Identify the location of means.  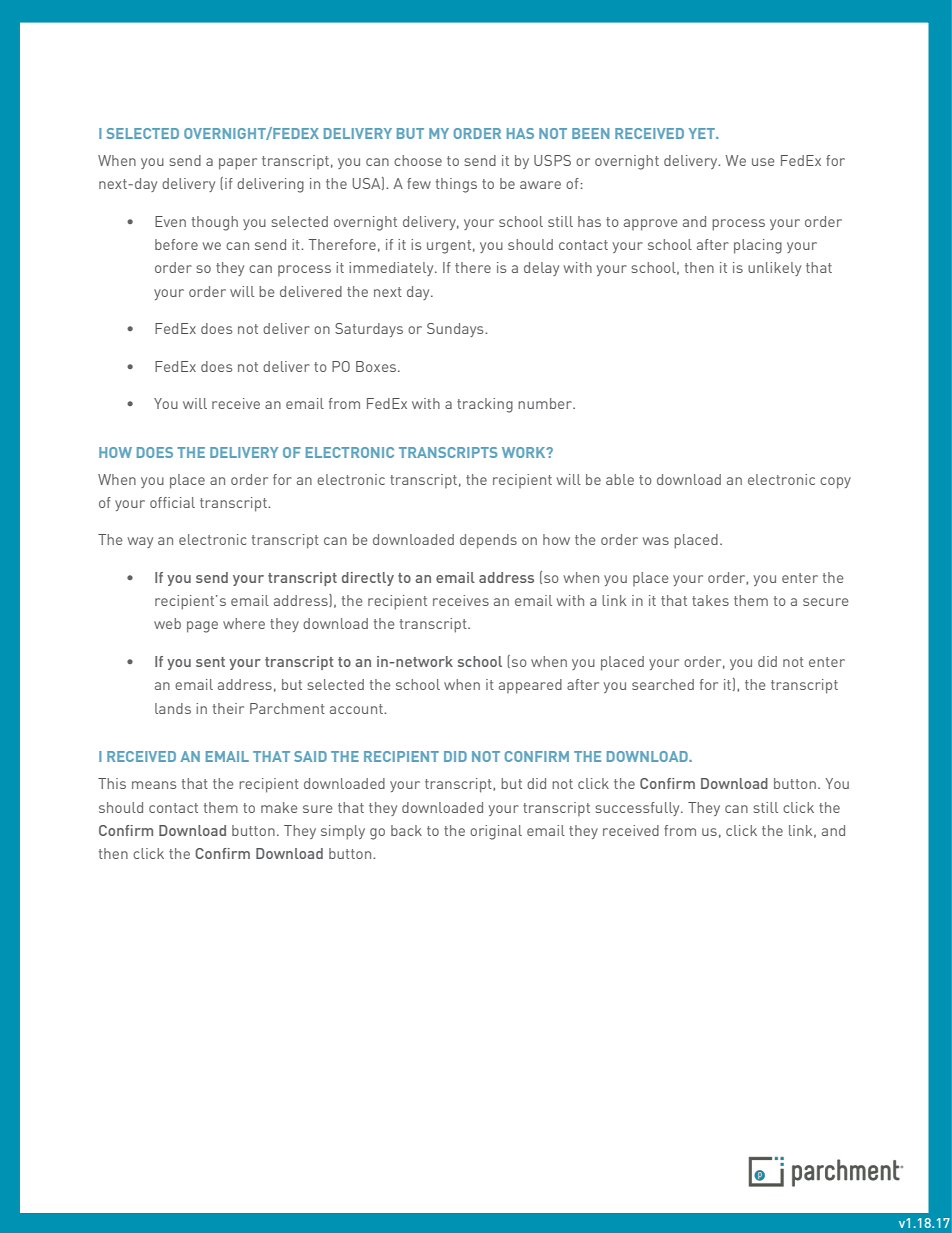
(154, 785).
